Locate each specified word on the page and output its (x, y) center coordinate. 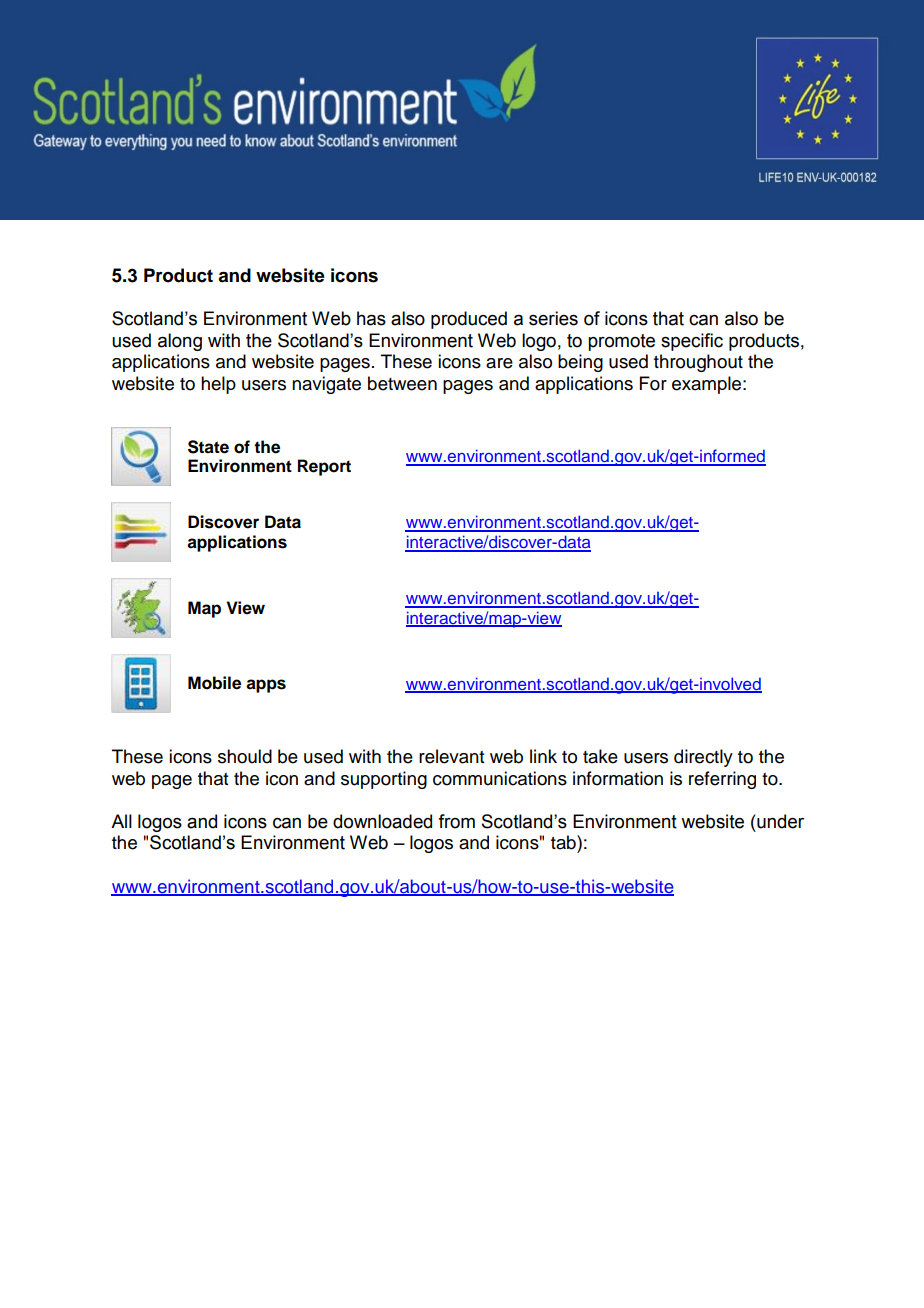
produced (469, 320)
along (180, 342)
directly (703, 758)
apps (266, 686)
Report (324, 467)
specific (692, 342)
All (121, 821)
